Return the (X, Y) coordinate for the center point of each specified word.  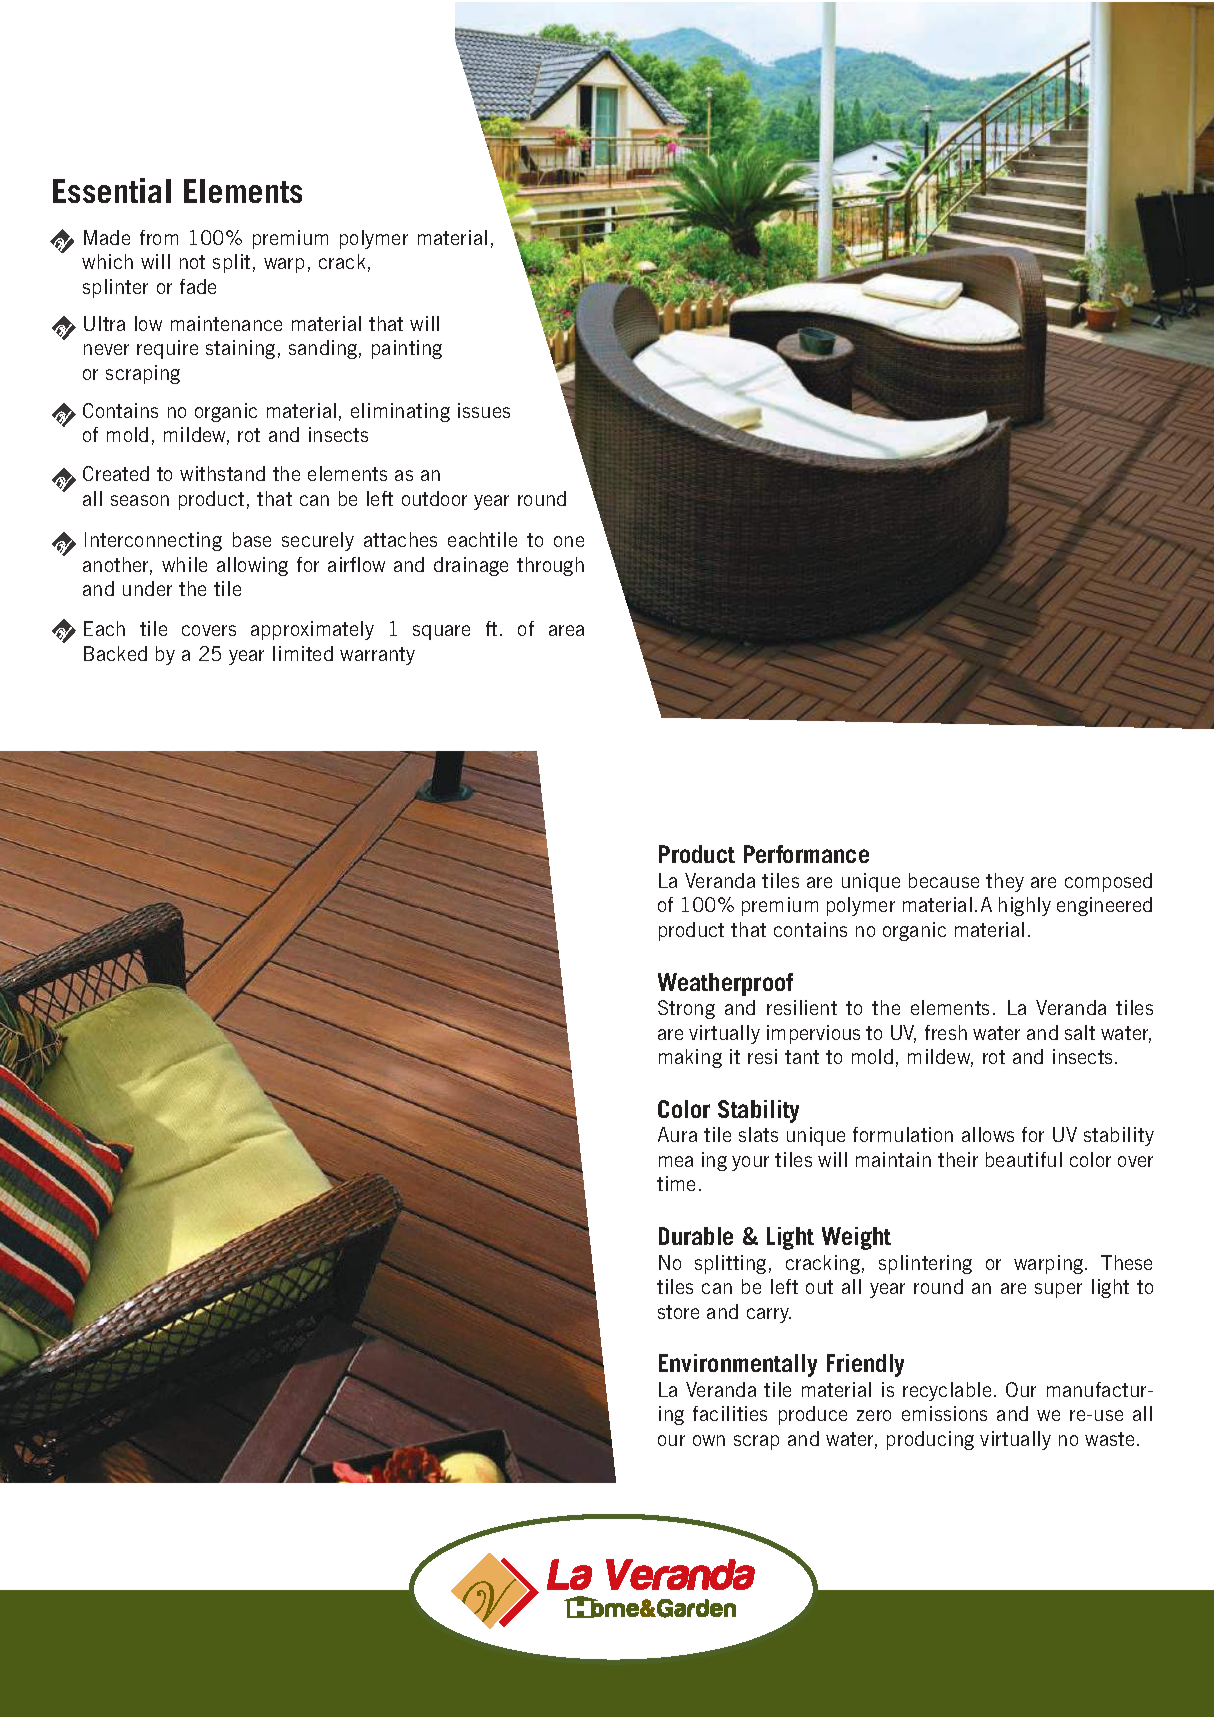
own (709, 1440)
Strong (686, 1009)
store (678, 1312)
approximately (312, 630)
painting (407, 349)
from (159, 237)
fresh (946, 1032)
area (566, 630)
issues (484, 410)
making (690, 1058)
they (1005, 882)
